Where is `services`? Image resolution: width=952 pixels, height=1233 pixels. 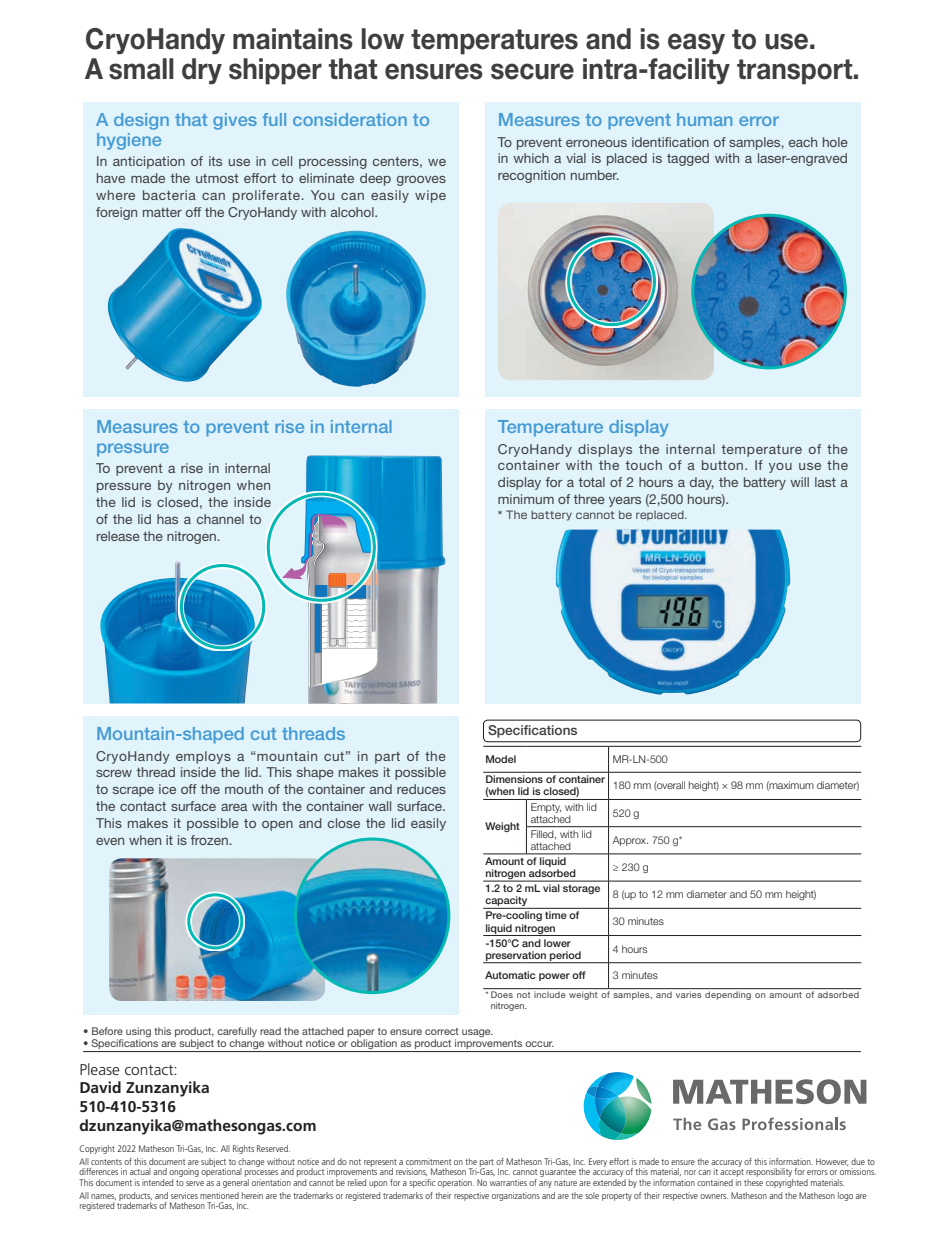 services is located at coordinates (184, 1195).
